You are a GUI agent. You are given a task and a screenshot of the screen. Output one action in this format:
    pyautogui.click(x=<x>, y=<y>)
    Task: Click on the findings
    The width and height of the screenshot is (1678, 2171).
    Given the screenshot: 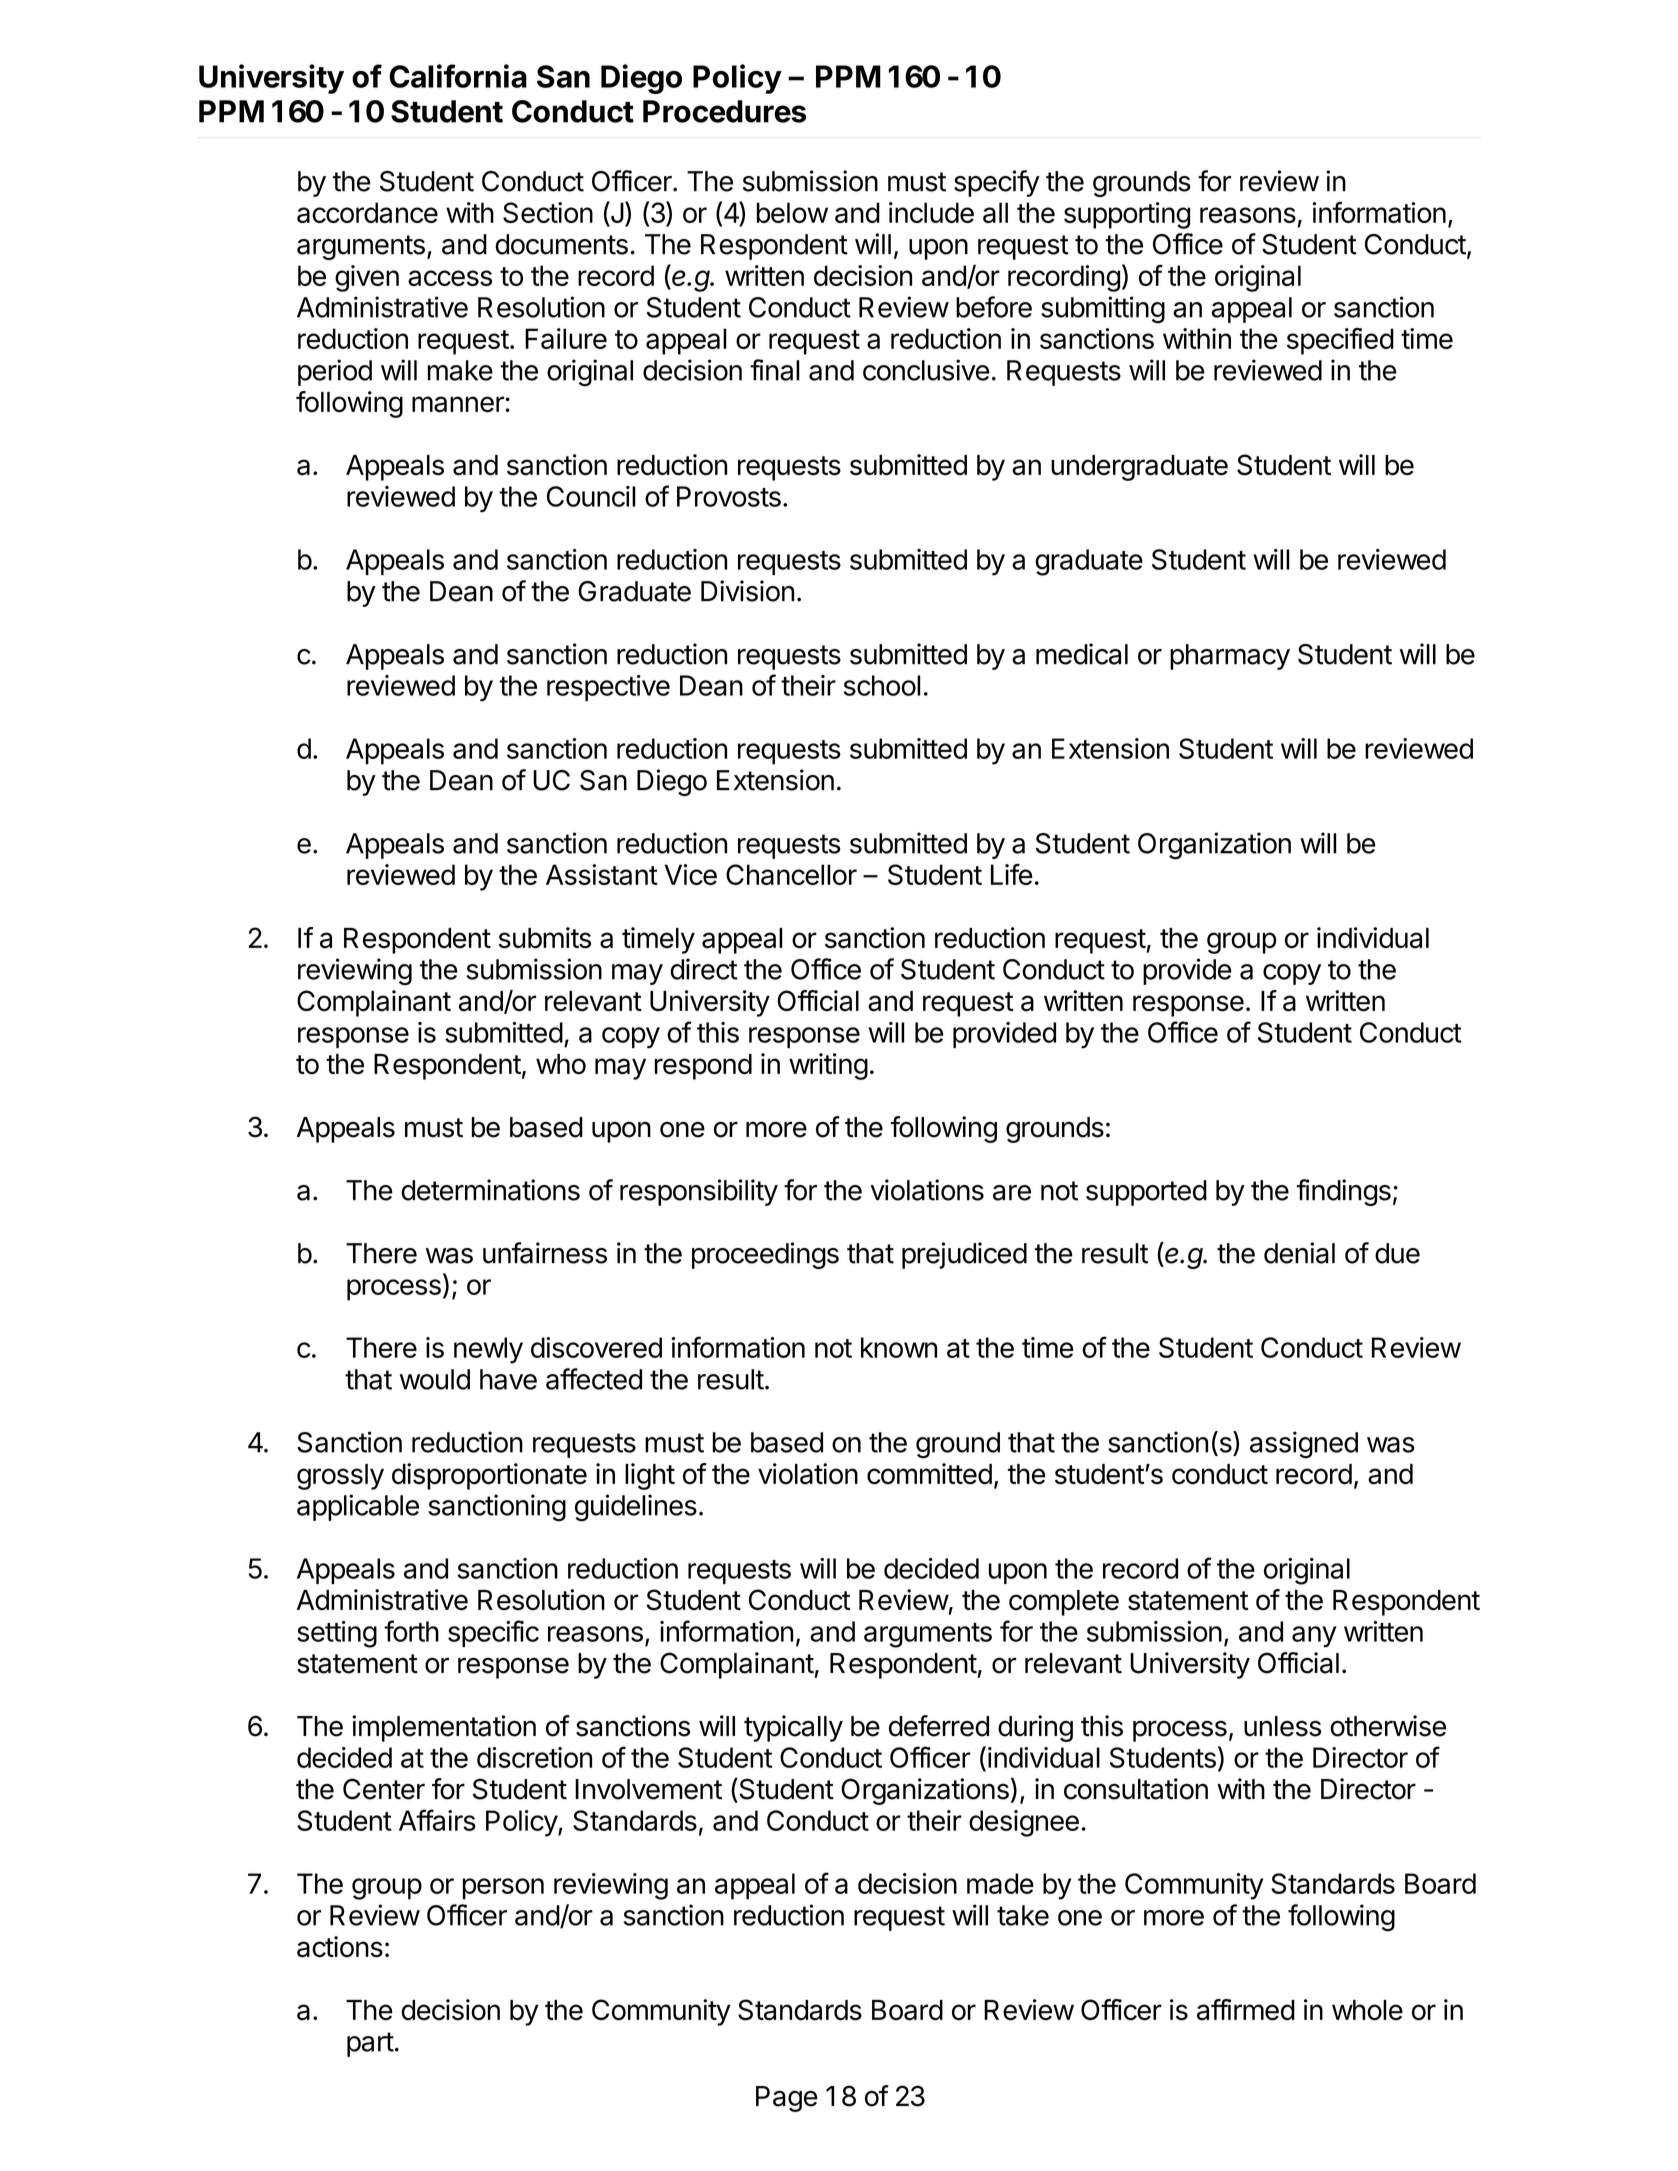 What is the action you would take?
    pyautogui.click(x=1344, y=1192)
